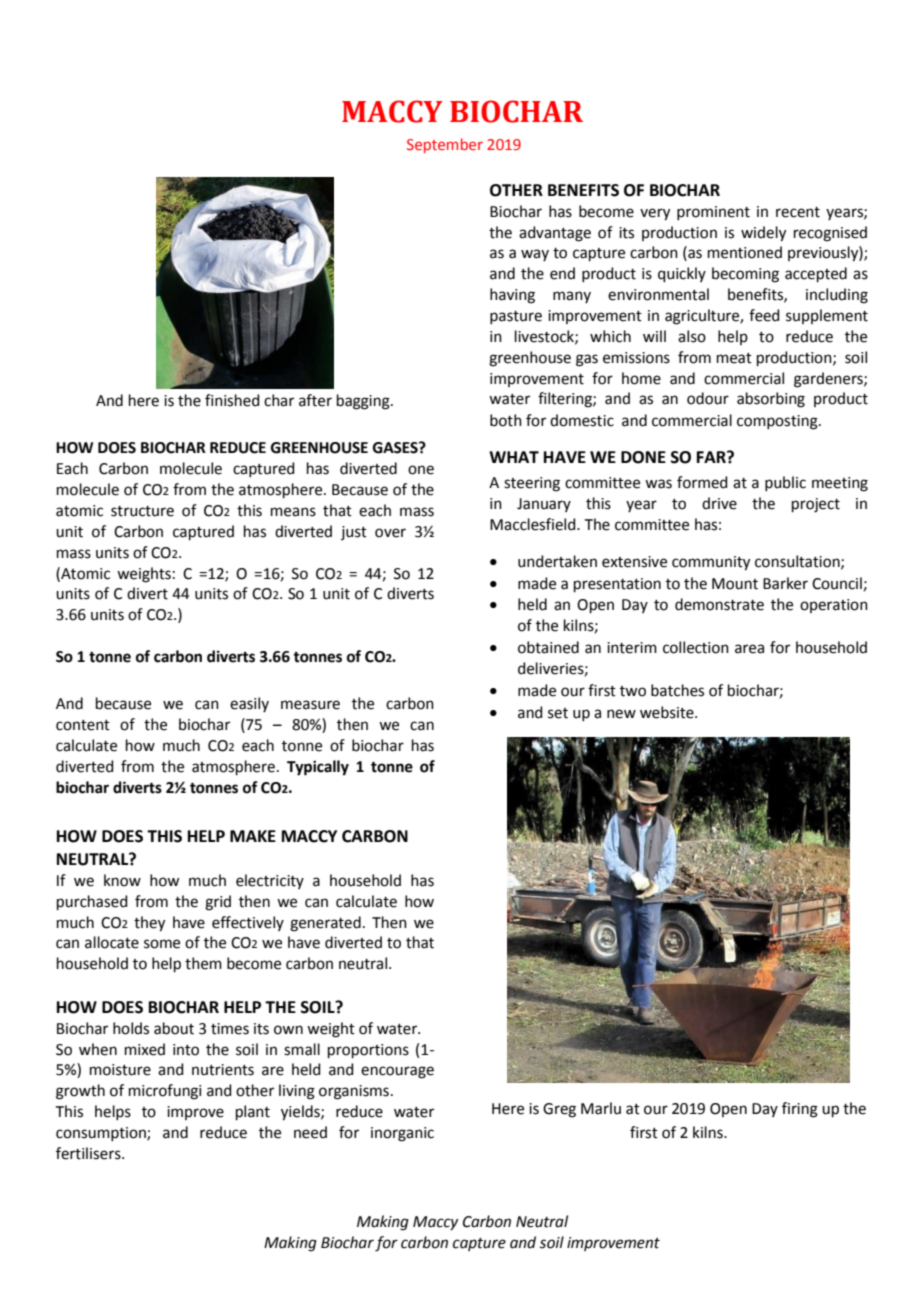 The image size is (924, 1308). What do you see at coordinates (122, 880) in the screenshot?
I see `know` at bounding box center [122, 880].
